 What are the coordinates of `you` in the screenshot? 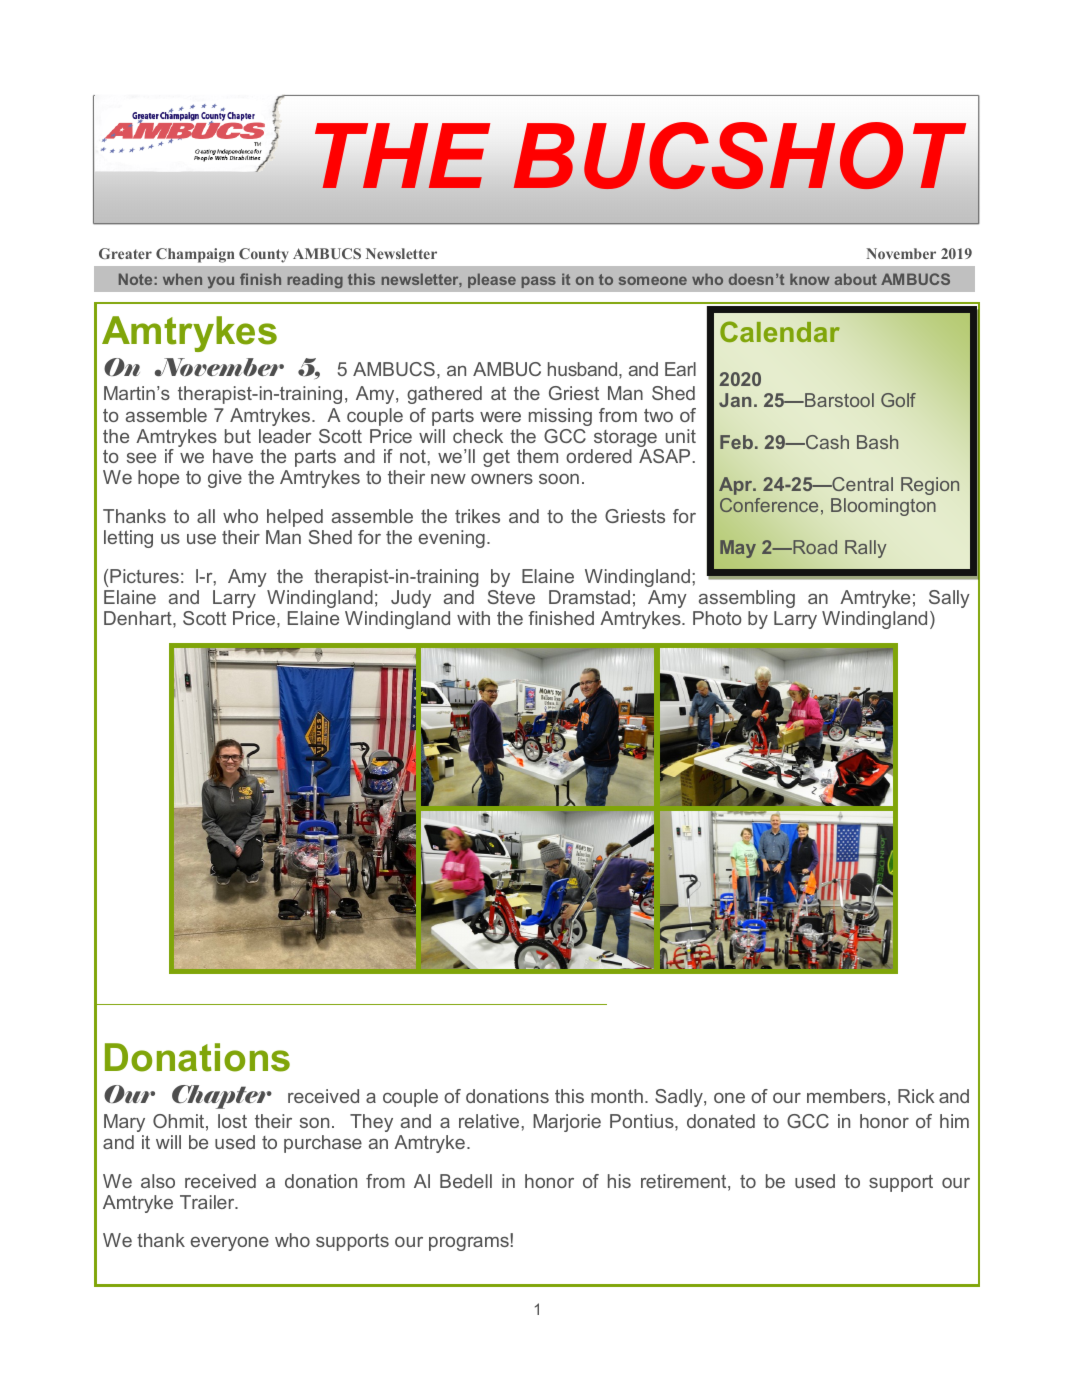 It's located at (221, 282).
